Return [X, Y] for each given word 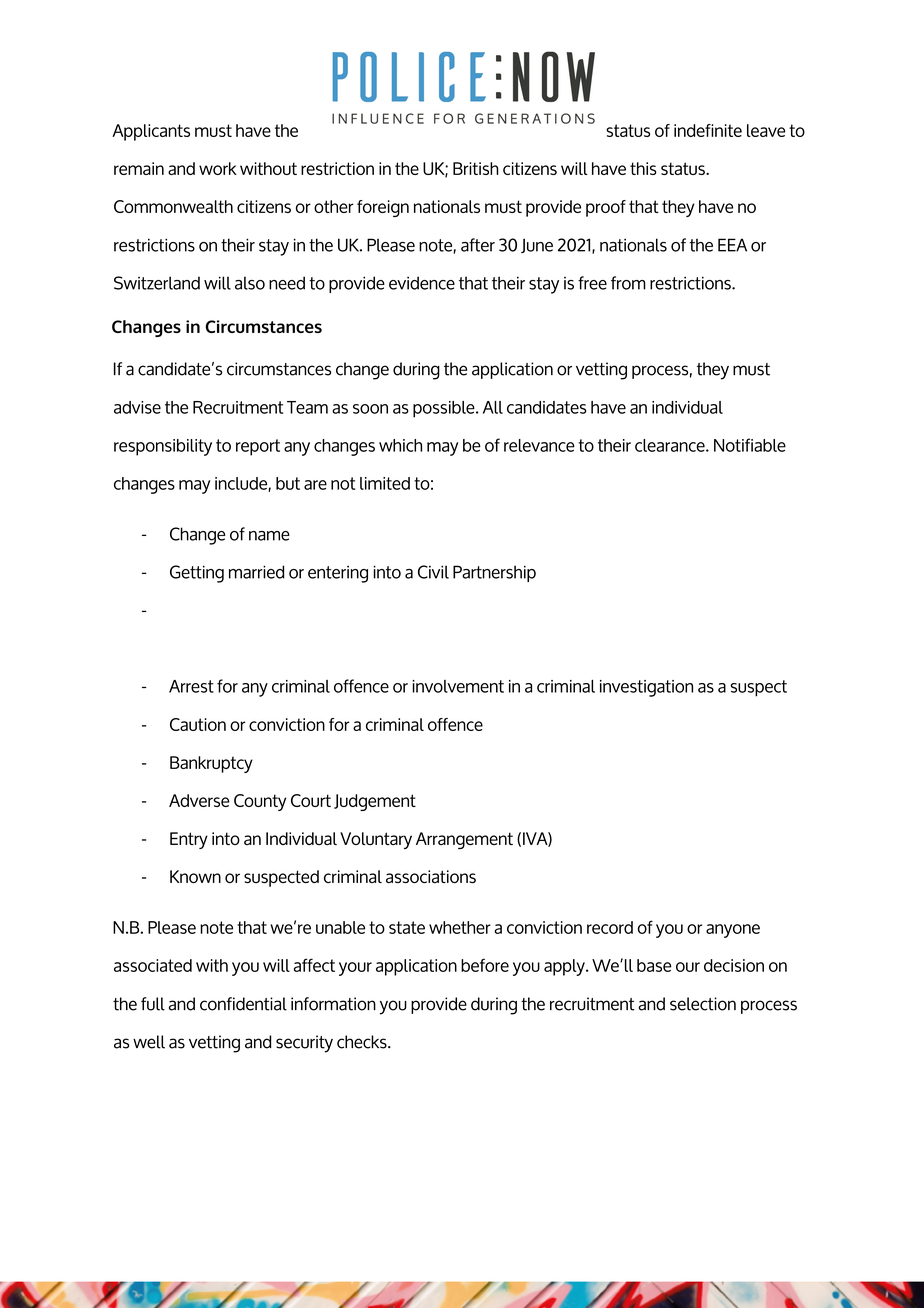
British [476, 168]
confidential [243, 1004]
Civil [433, 572]
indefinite [708, 130]
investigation [646, 688]
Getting [197, 574]
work [218, 168]
